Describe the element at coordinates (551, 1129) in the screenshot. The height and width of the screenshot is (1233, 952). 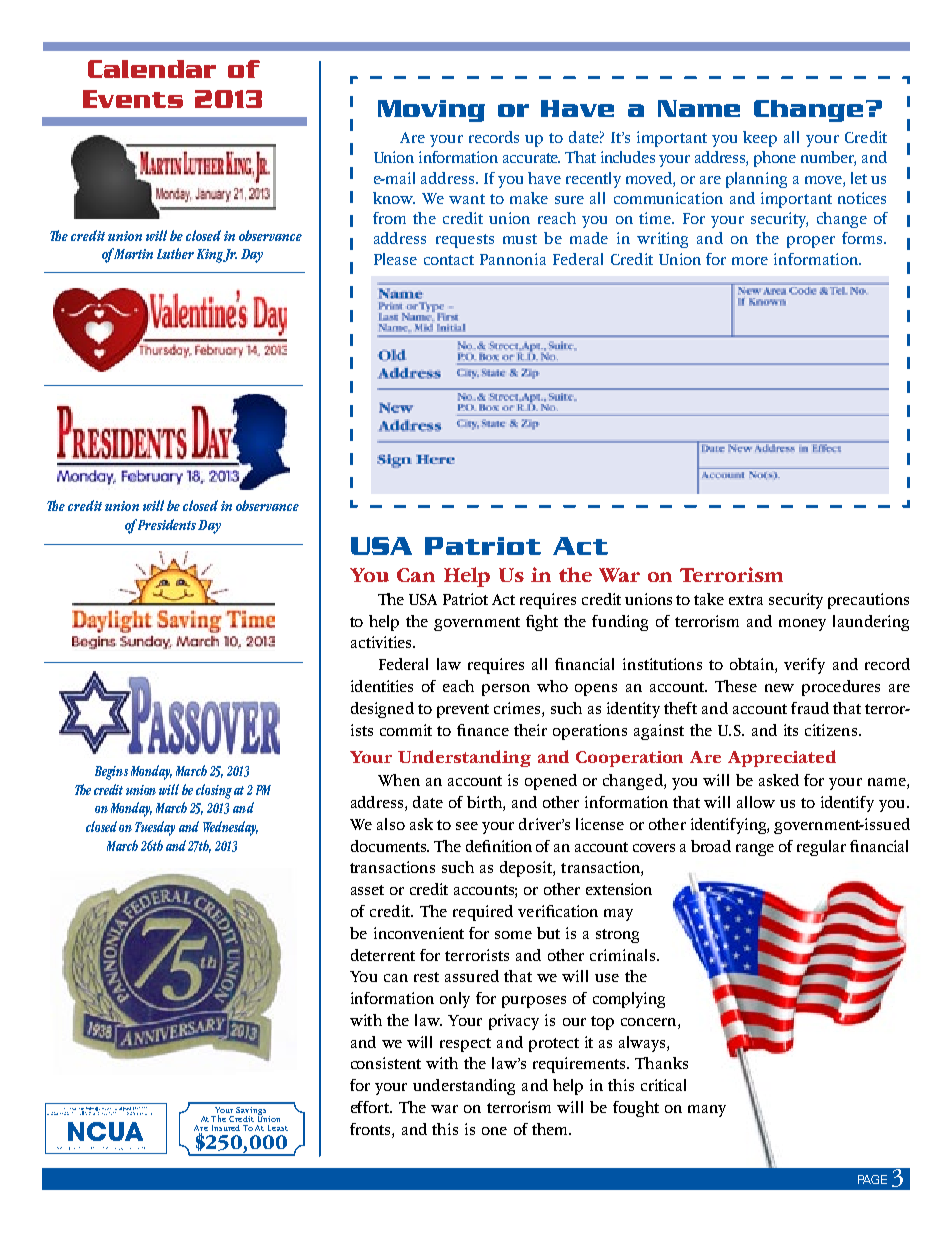
I see `them` at that location.
